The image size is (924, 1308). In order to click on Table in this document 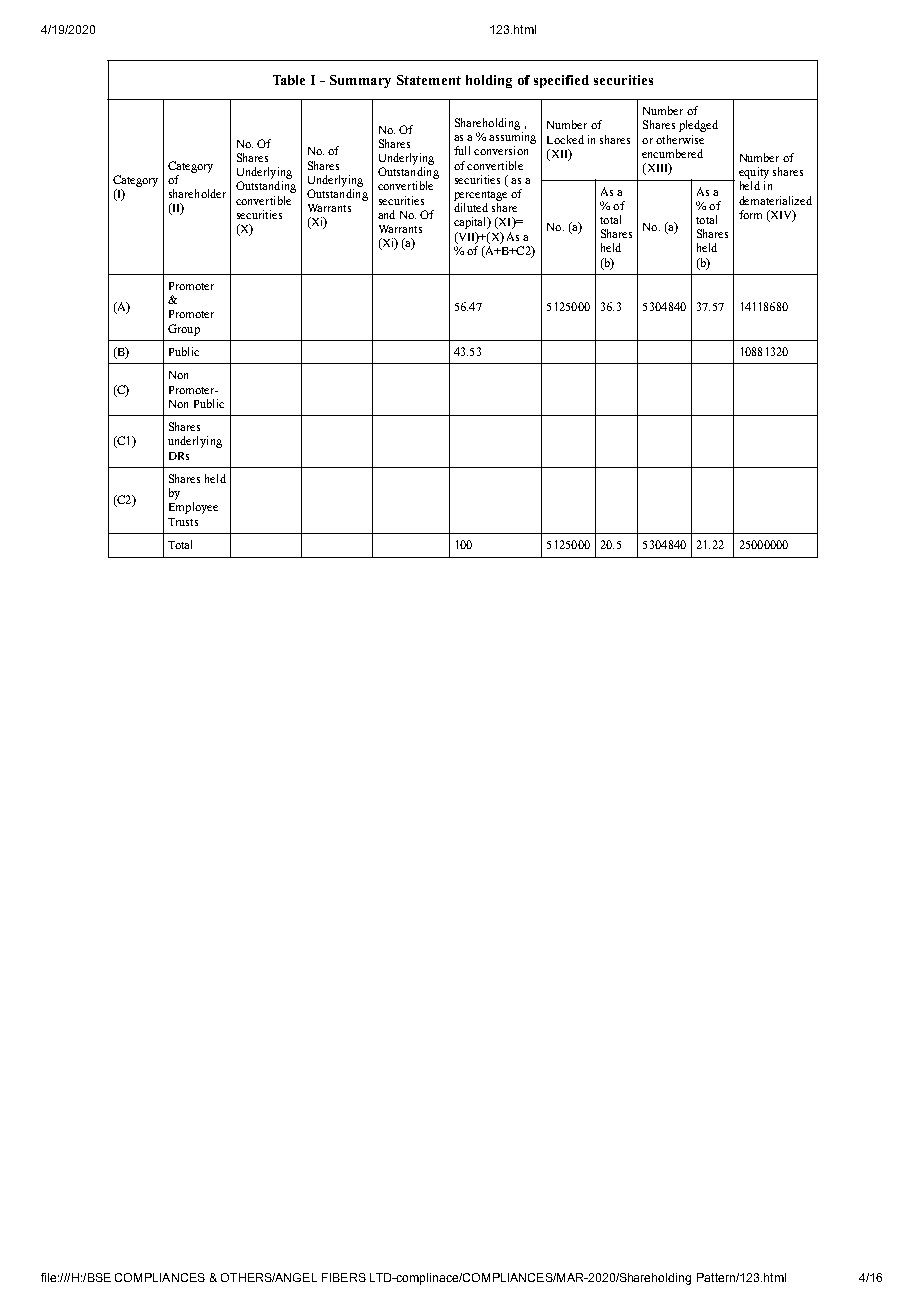, I will do `click(289, 80)`.
